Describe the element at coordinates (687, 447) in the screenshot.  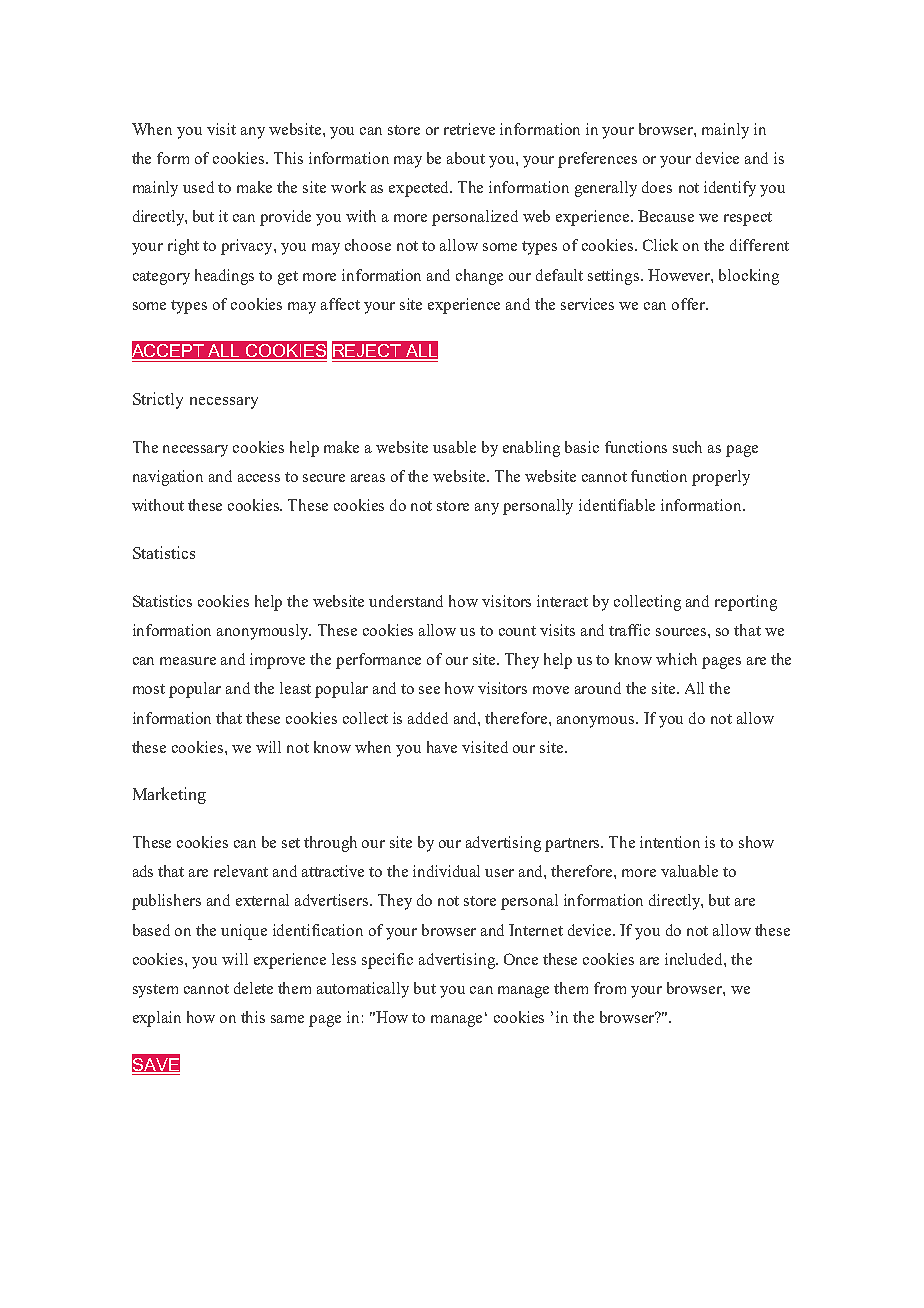
I see `such` at that location.
